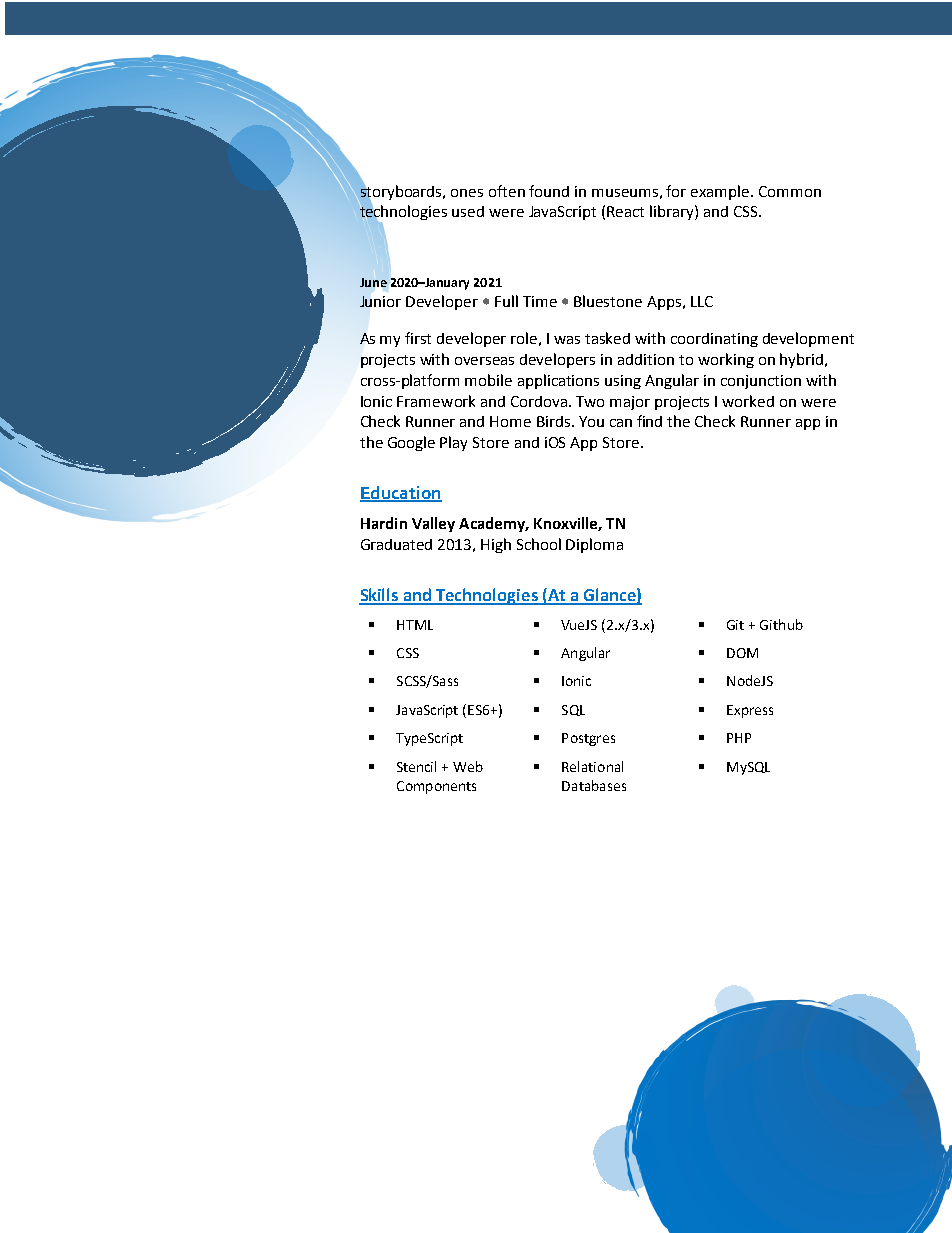 Image resolution: width=952 pixels, height=1233 pixels. What do you see at coordinates (594, 545) in the screenshot?
I see `Diploma` at bounding box center [594, 545].
